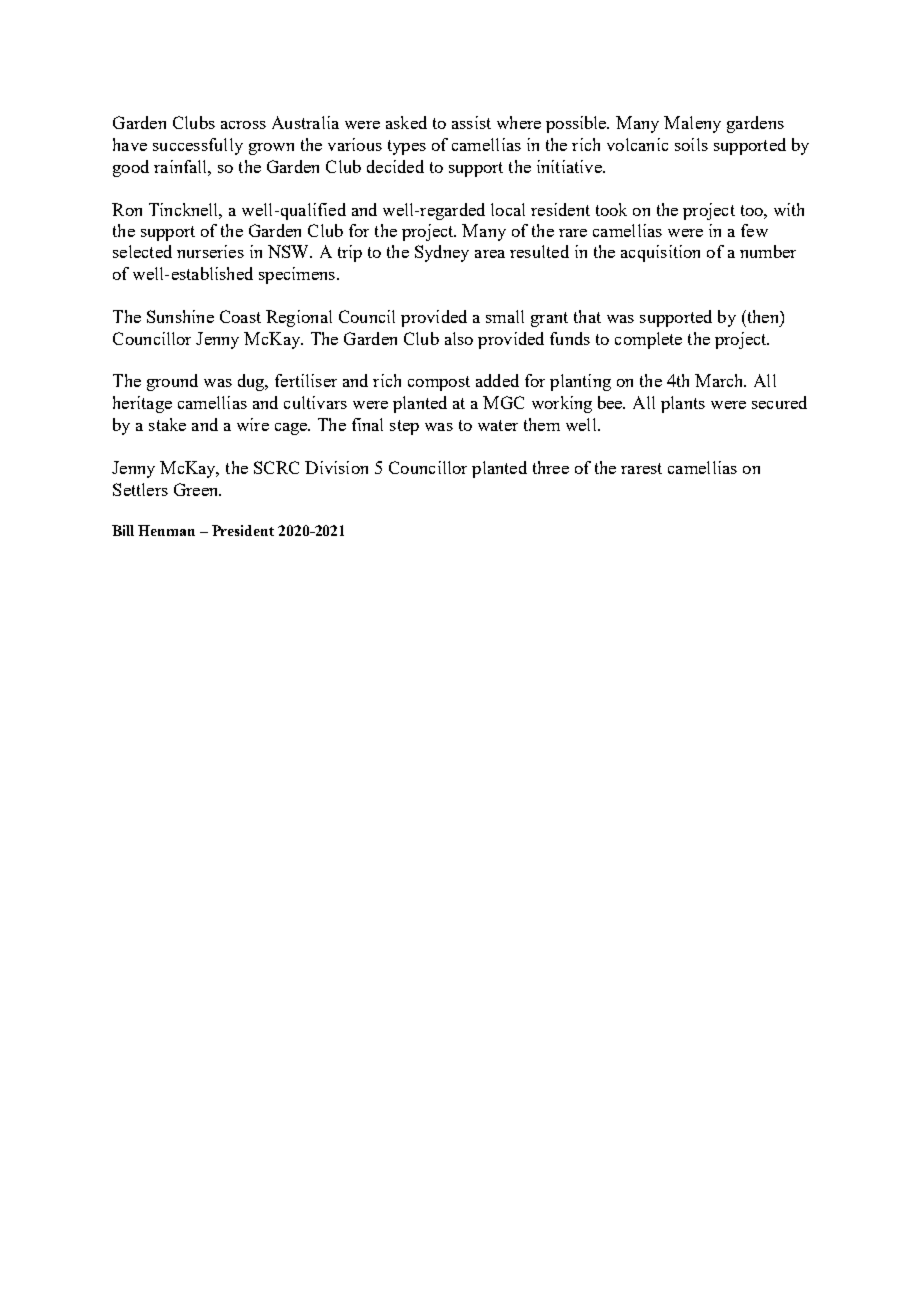 This page has width=924, height=1308. What do you see at coordinates (442, 253) in the page?
I see `Sydney` at bounding box center [442, 253].
